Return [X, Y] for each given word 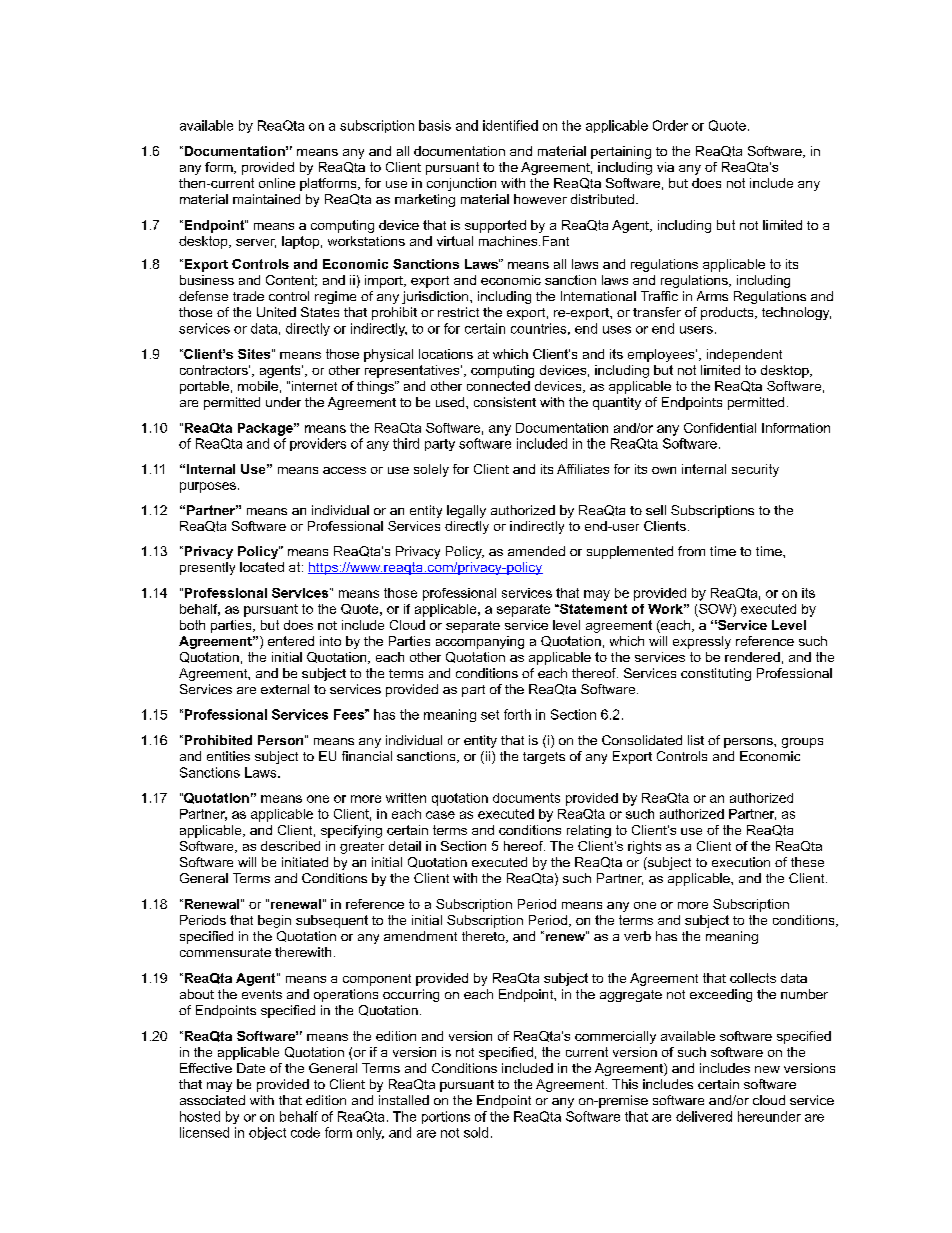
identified [510, 125]
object [267, 1133]
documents [526, 798]
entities [228, 756]
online [277, 183]
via [665, 167]
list [696, 740]
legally [466, 511]
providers [318, 444]
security [755, 470]
